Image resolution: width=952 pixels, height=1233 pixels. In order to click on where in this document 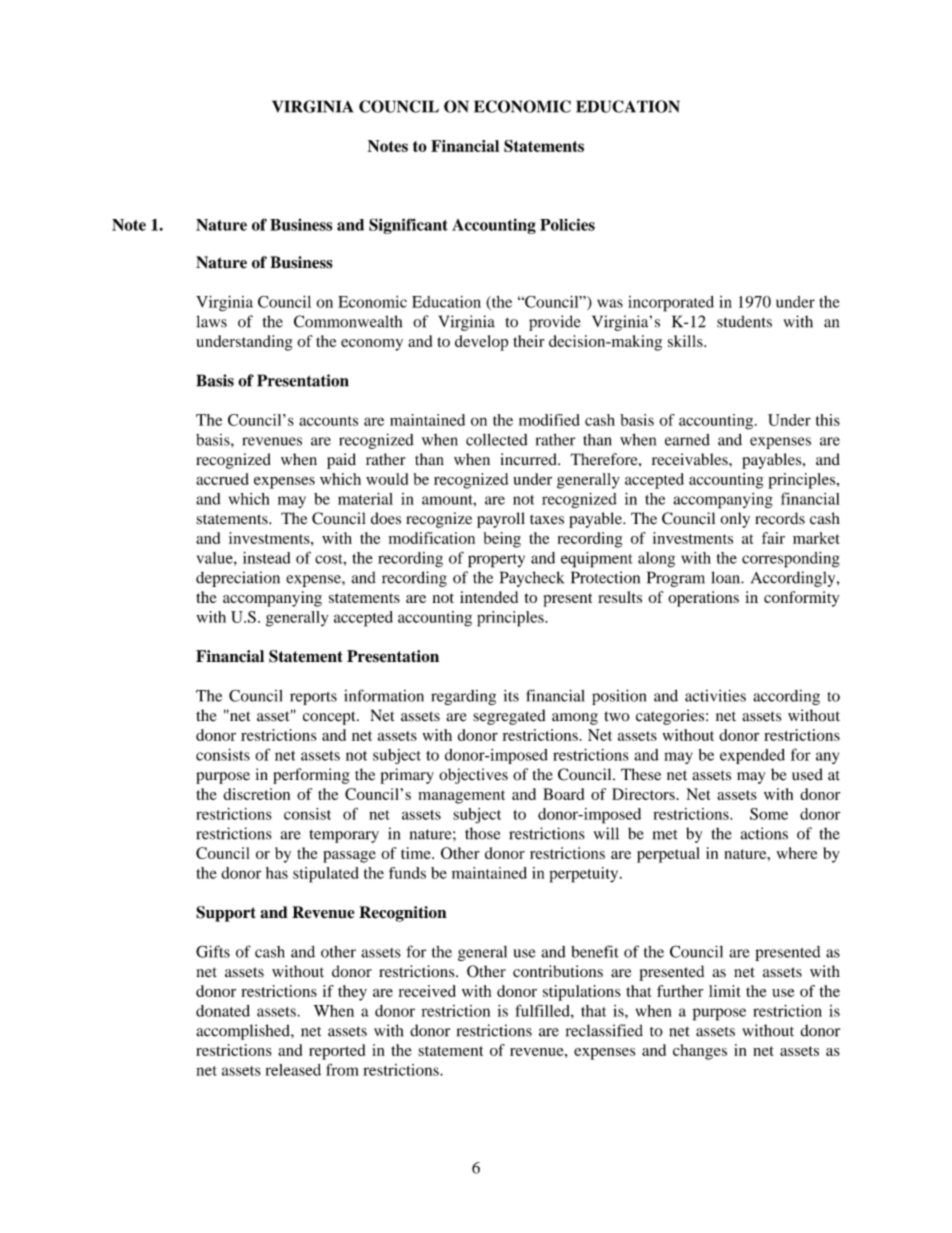, I will do `click(797, 853)`.
